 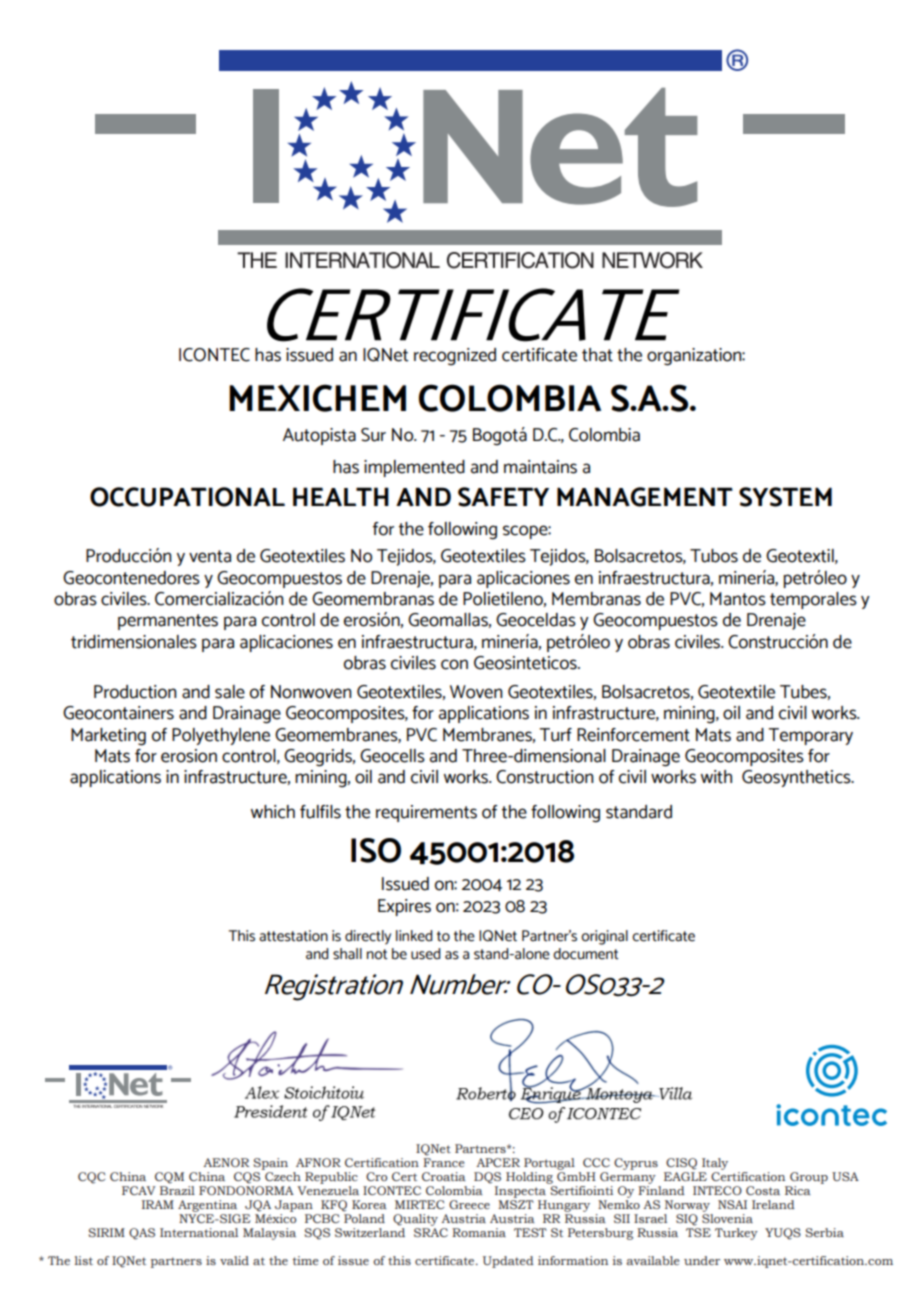 I want to click on SYSTEM, so click(x=785, y=497).
